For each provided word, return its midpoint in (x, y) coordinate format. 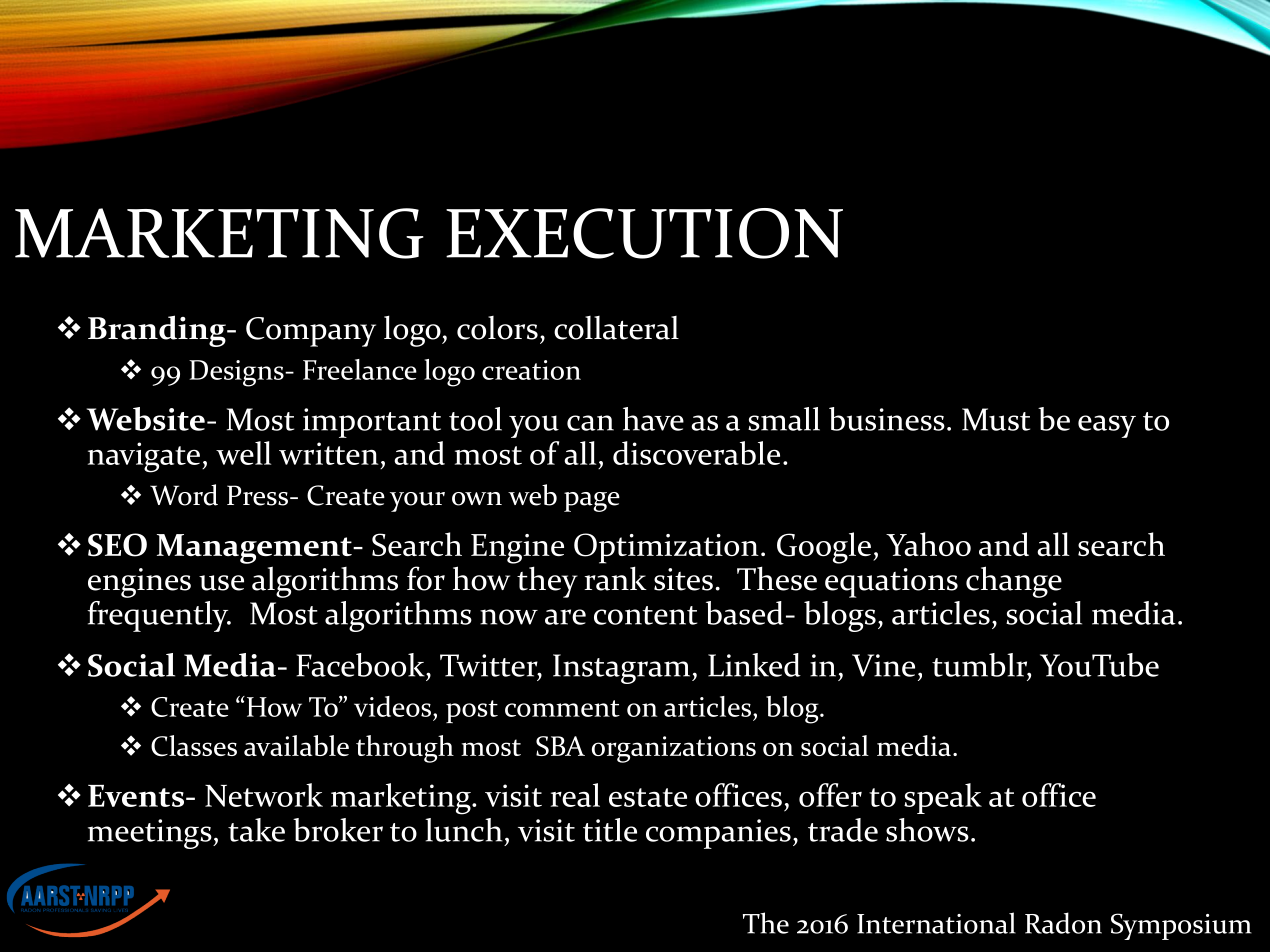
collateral (616, 328)
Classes (194, 746)
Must (996, 419)
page (592, 502)
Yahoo (928, 544)
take (256, 830)
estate (648, 797)
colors (497, 328)
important (372, 423)
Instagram (623, 669)
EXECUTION (644, 233)
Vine (883, 665)
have (653, 419)
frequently (159, 616)
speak (943, 798)
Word (184, 495)
